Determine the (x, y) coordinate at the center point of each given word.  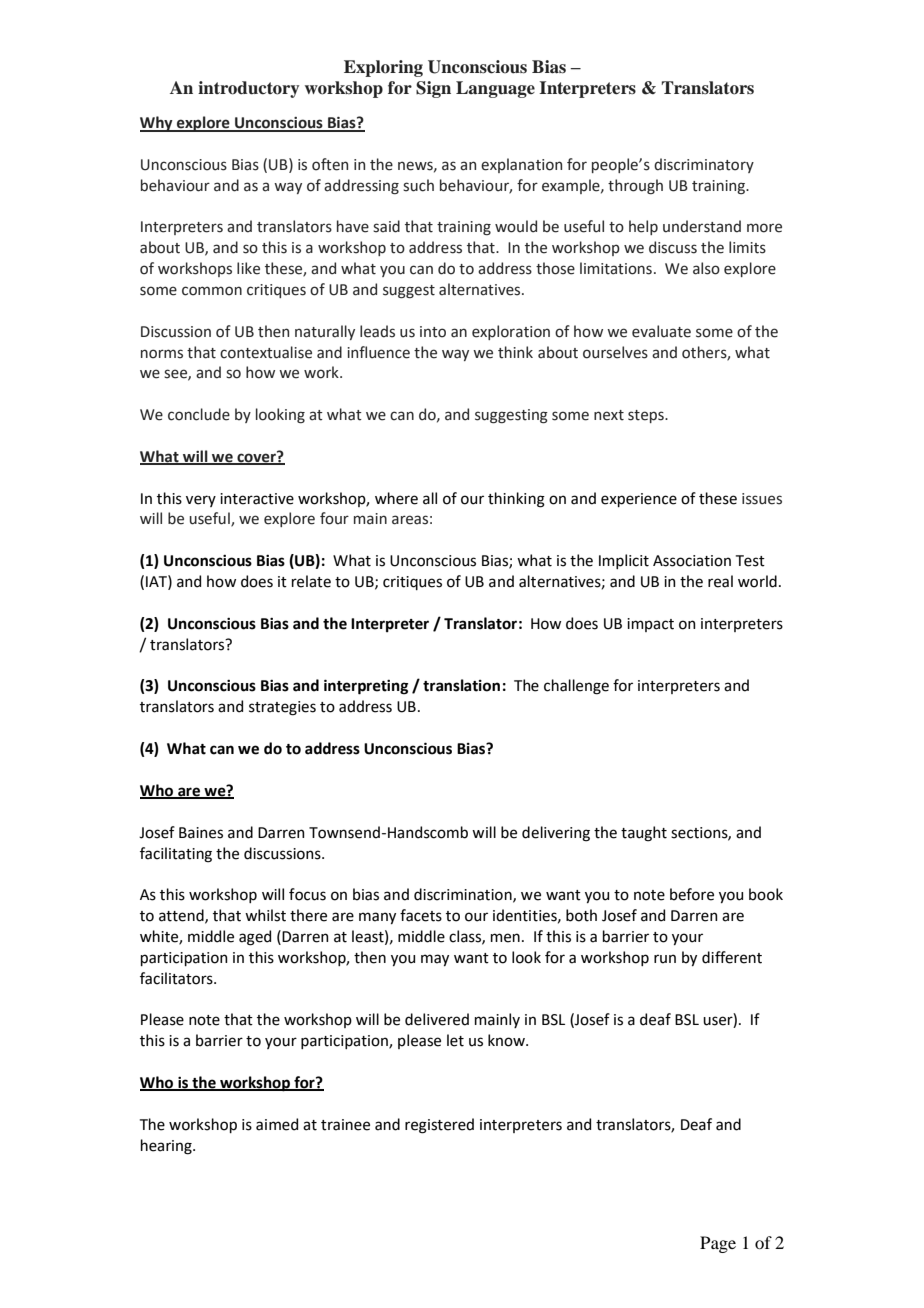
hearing (167, 1147)
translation (461, 685)
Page (718, 1244)
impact (650, 625)
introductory (248, 89)
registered (439, 1126)
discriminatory (704, 165)
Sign (433, 89)
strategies (282, 708)
